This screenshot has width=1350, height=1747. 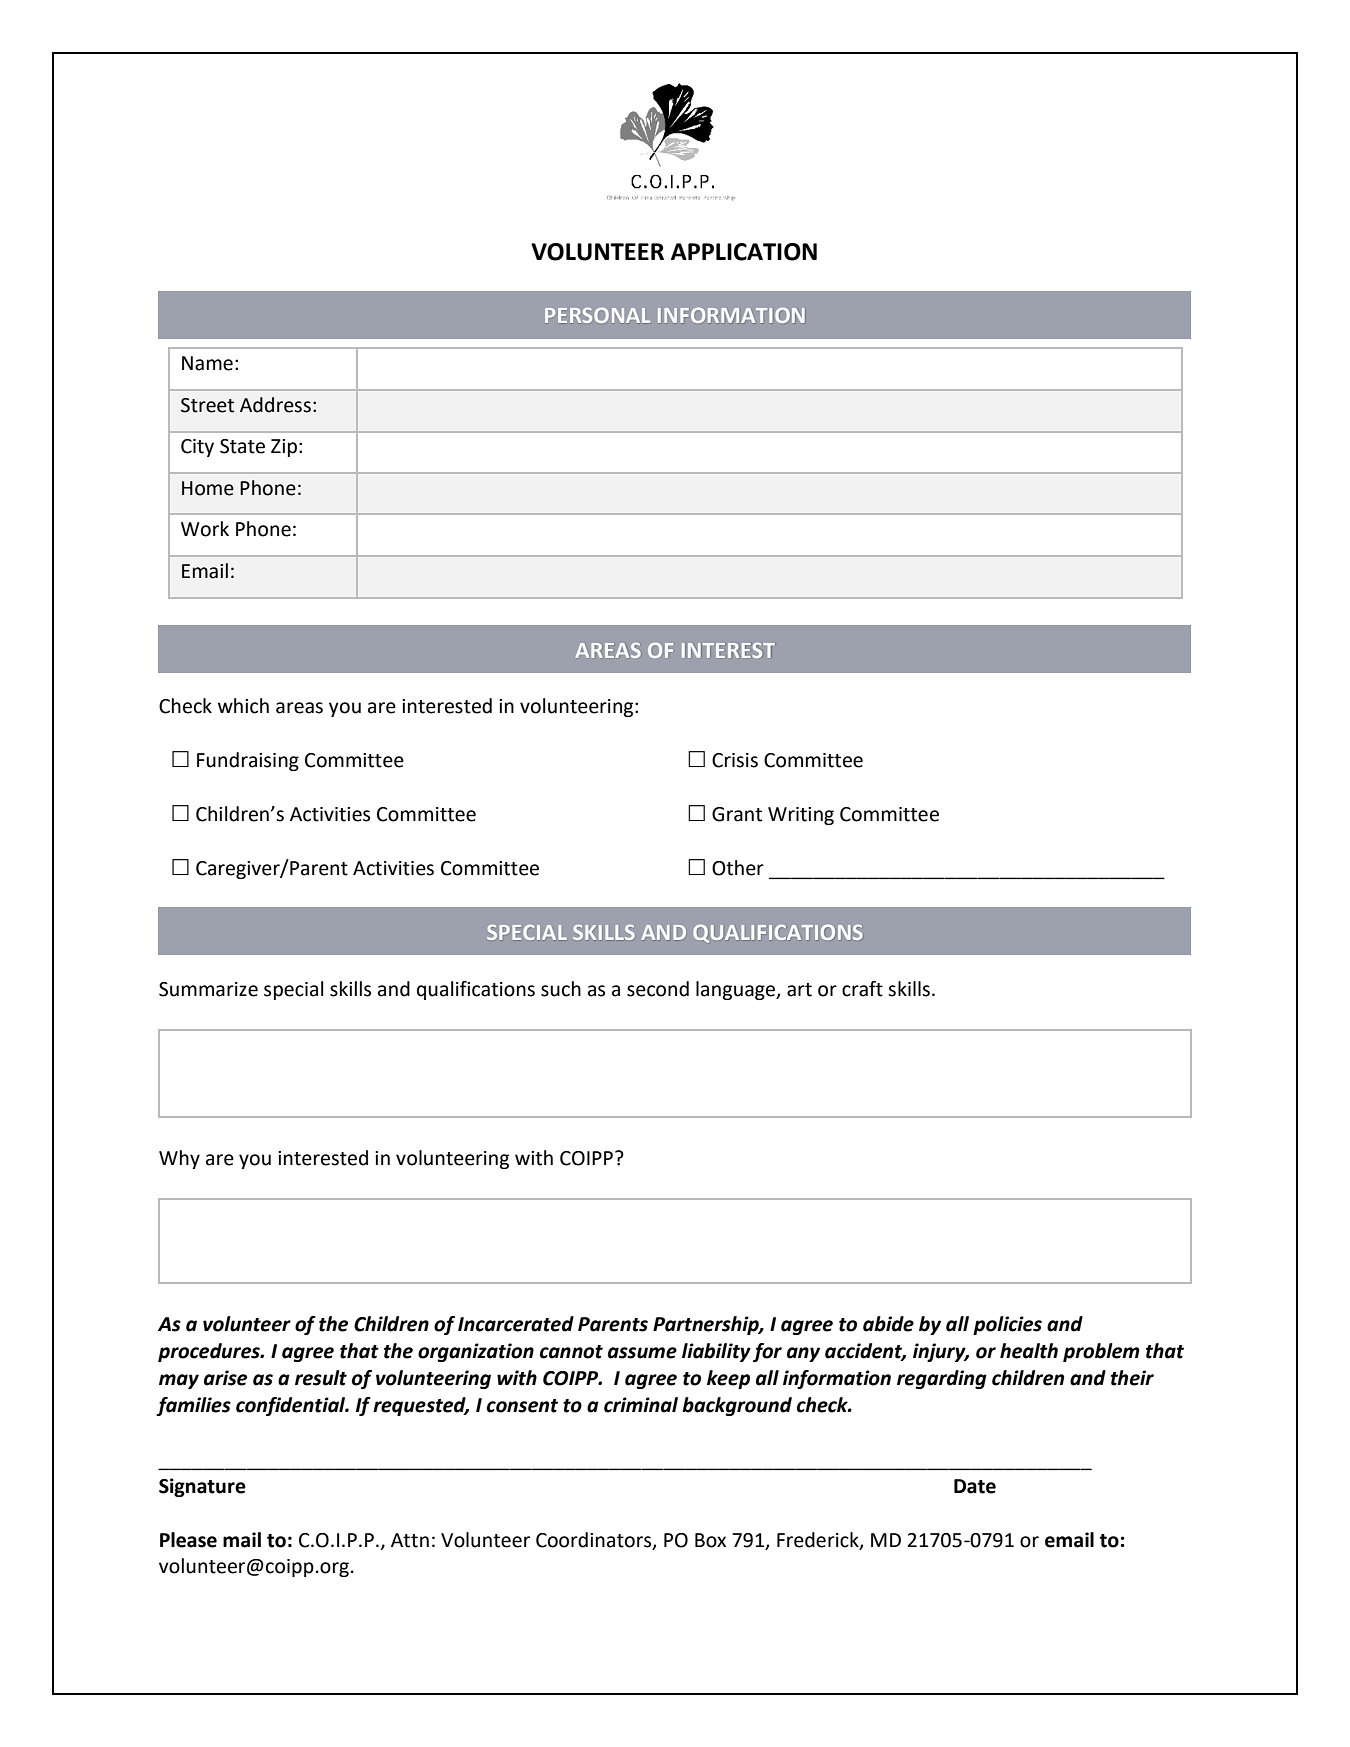 I want to click on Date, so click(x=975, y=1486).
